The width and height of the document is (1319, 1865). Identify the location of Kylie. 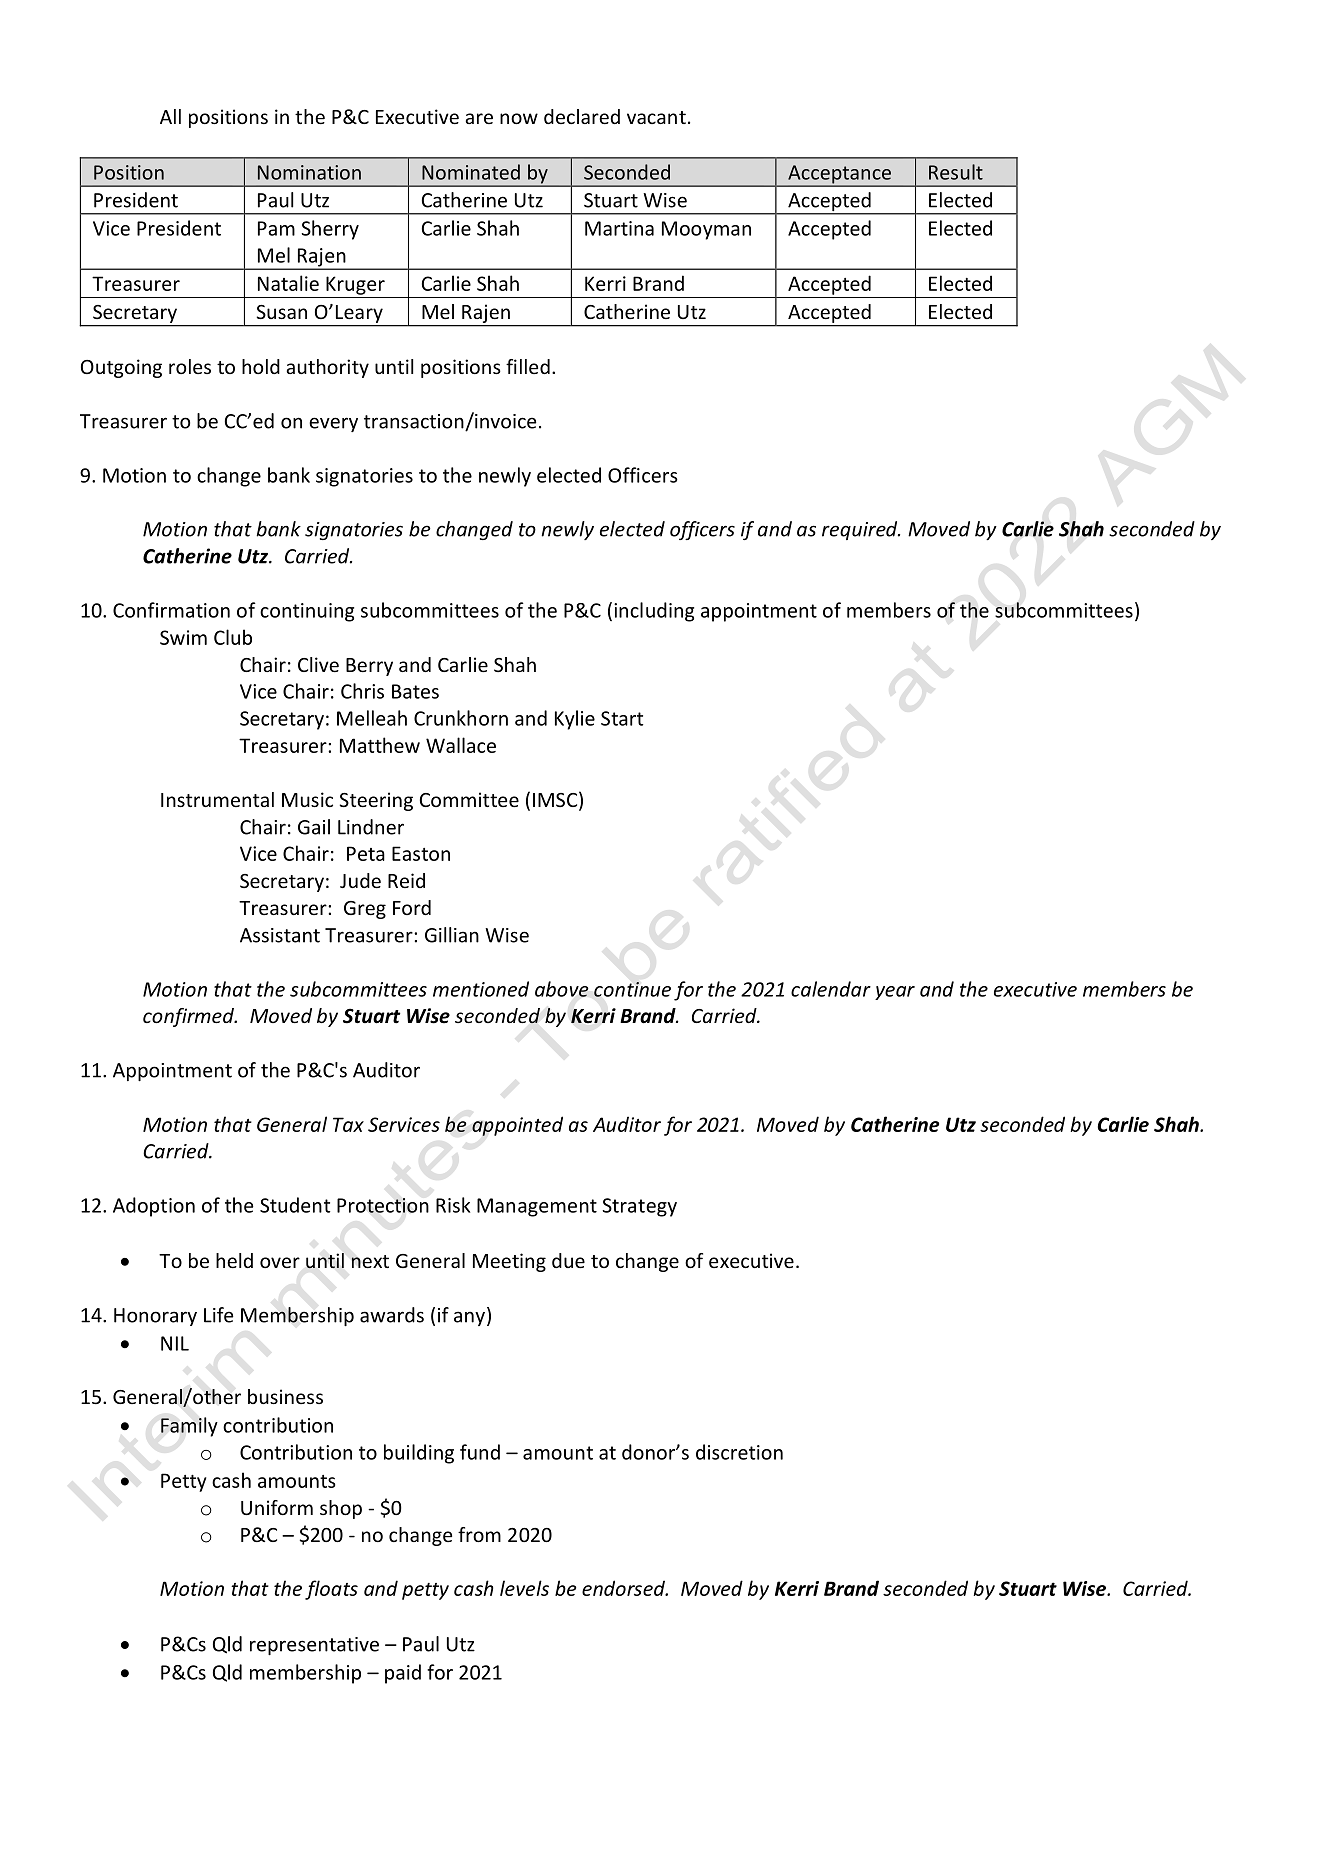
(575, 720).
